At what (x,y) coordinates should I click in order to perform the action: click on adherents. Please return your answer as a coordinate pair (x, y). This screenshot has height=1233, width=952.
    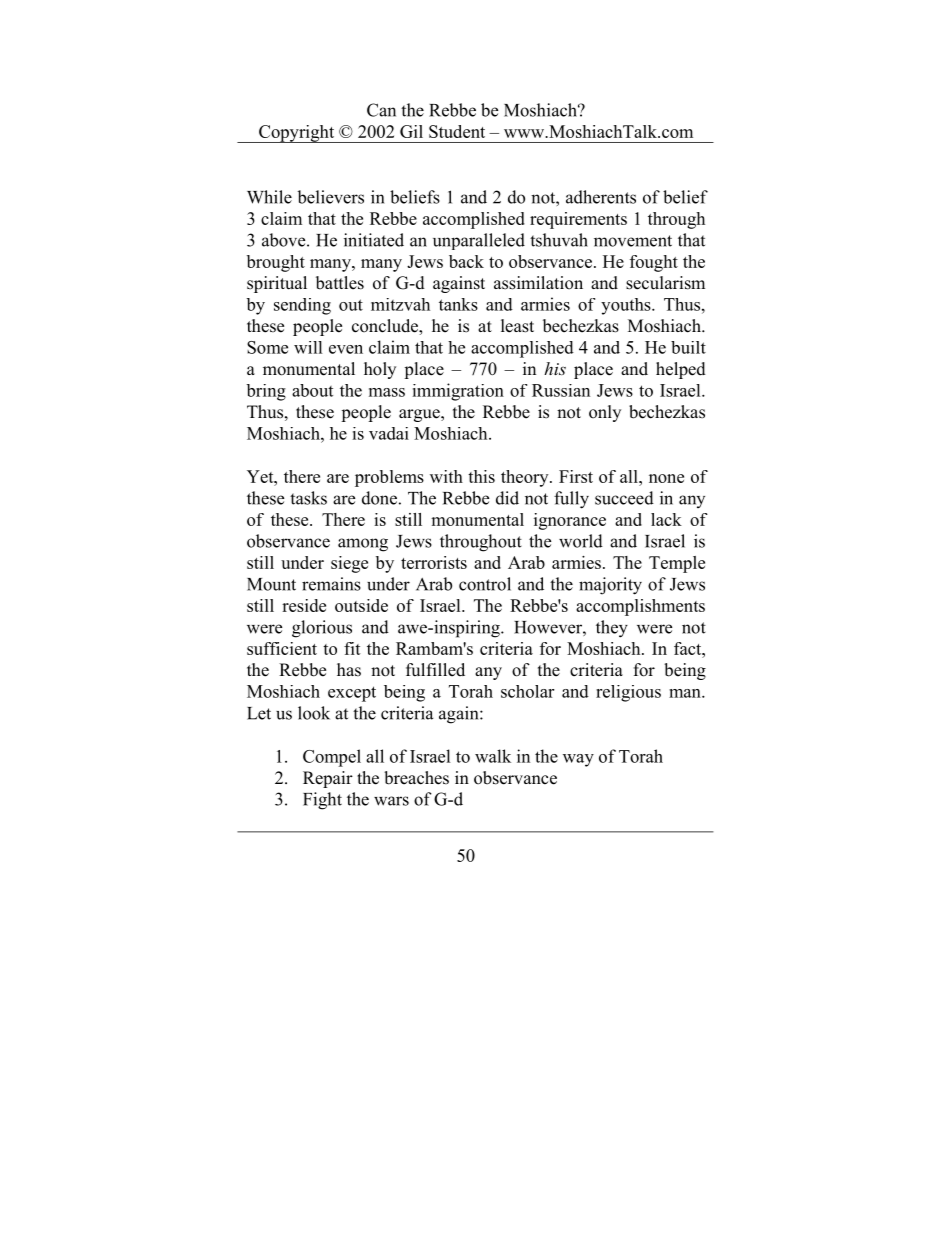
    Looking at the image, I should click on (601, 197).
